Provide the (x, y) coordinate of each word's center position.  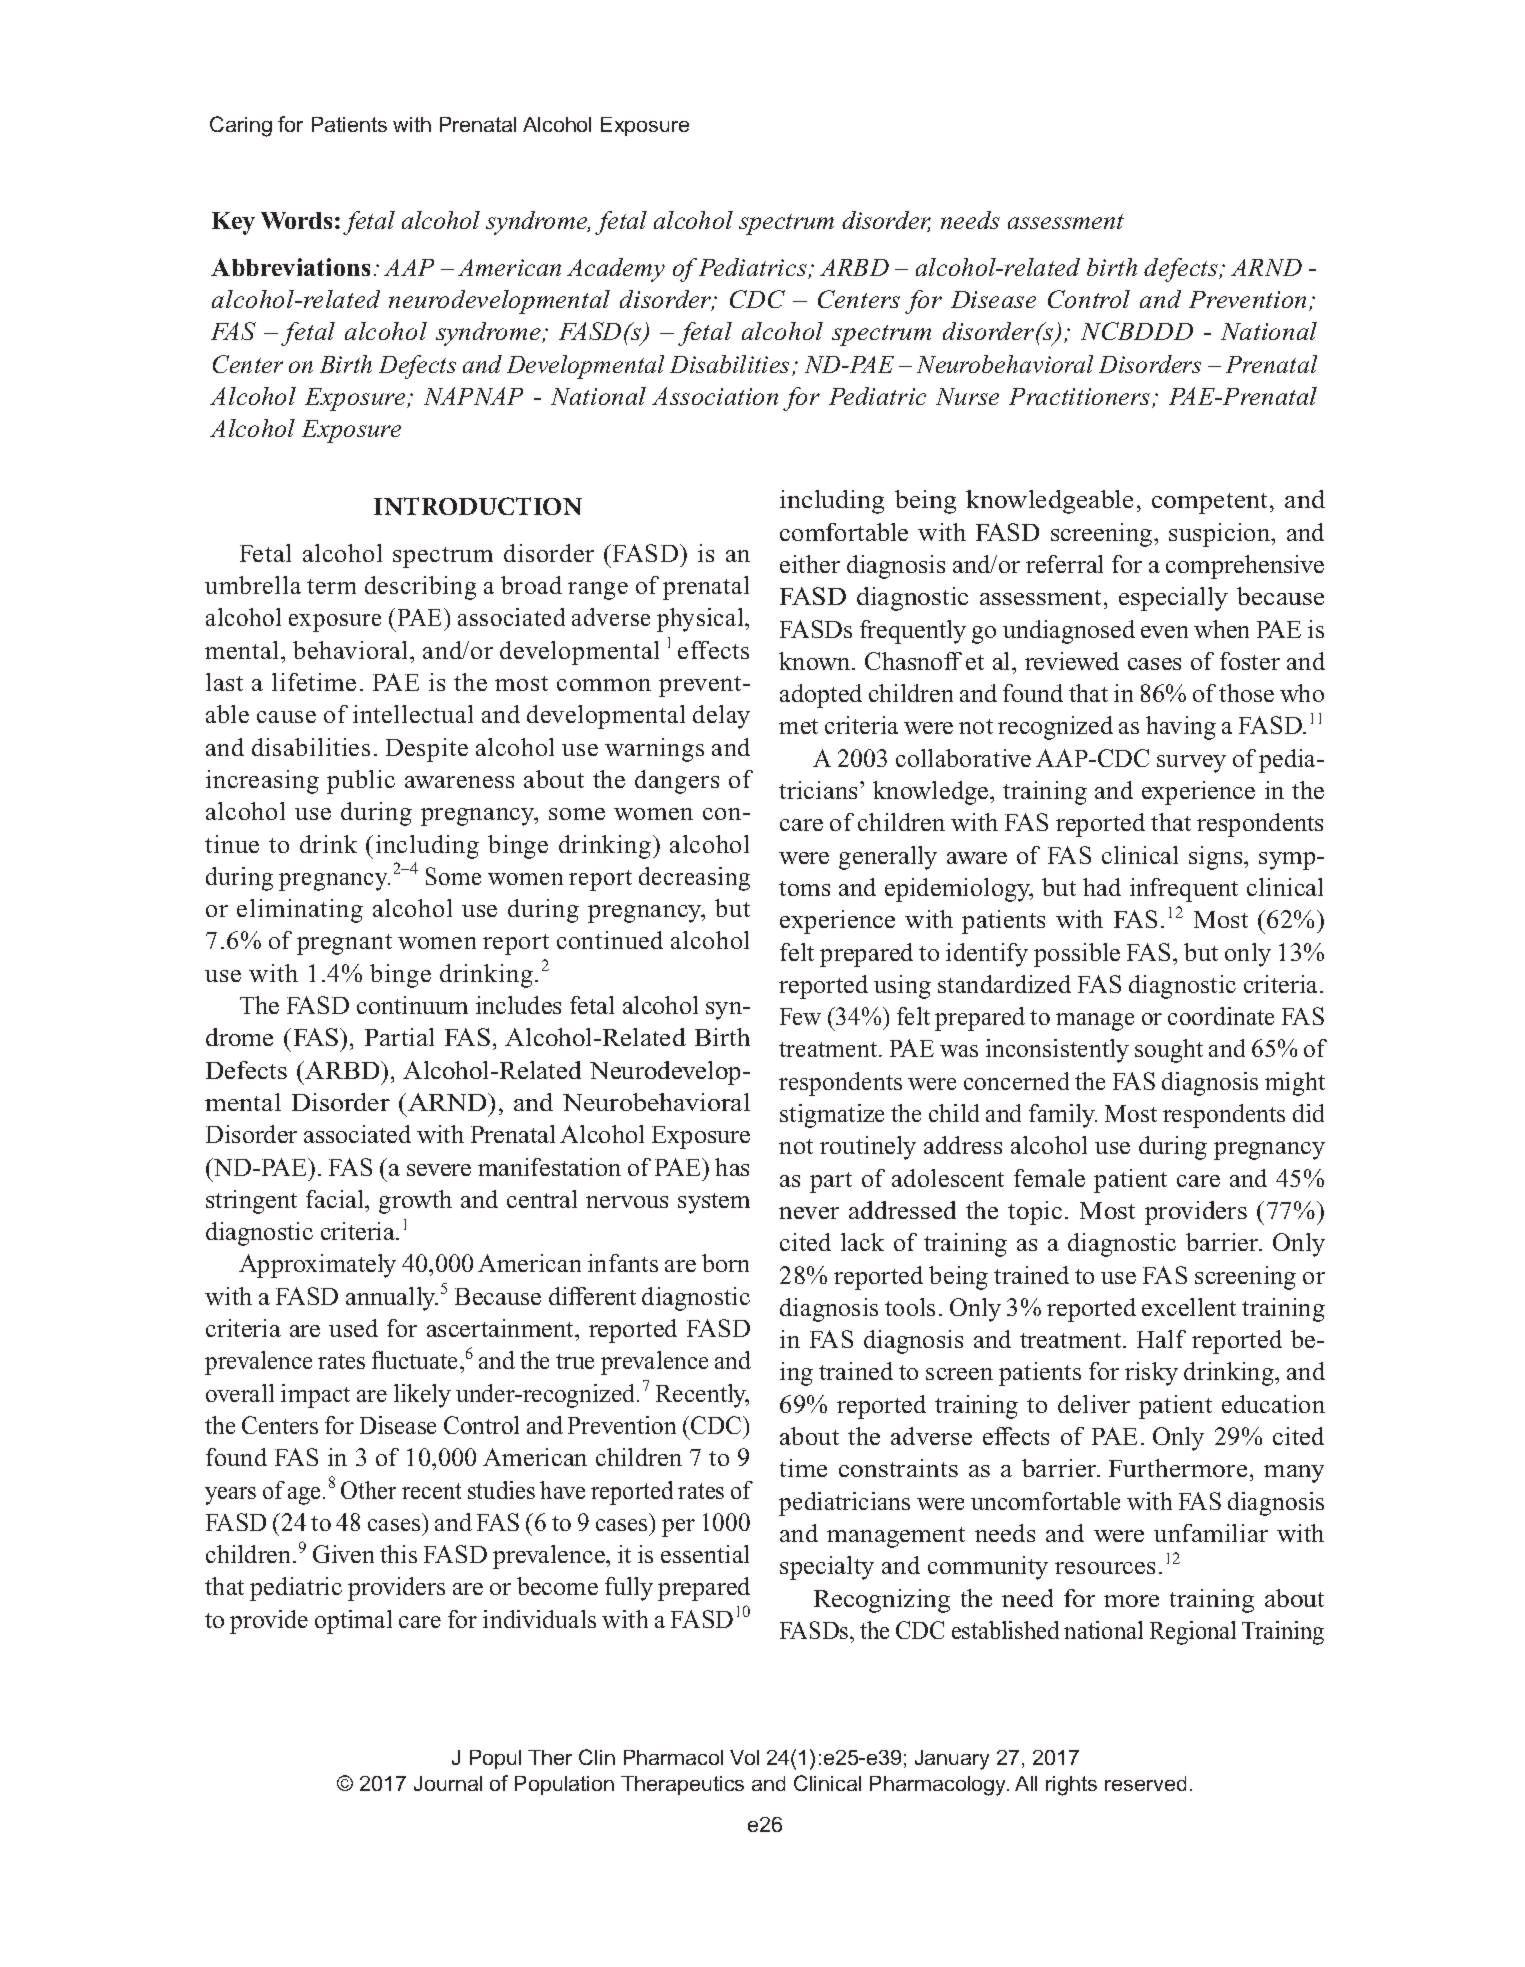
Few (800, 1016)
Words (296, 220)
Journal (448, 1783)
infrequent (1184, 890)
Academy (616, 270)
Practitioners (1081, 398)
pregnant (344, 944)
